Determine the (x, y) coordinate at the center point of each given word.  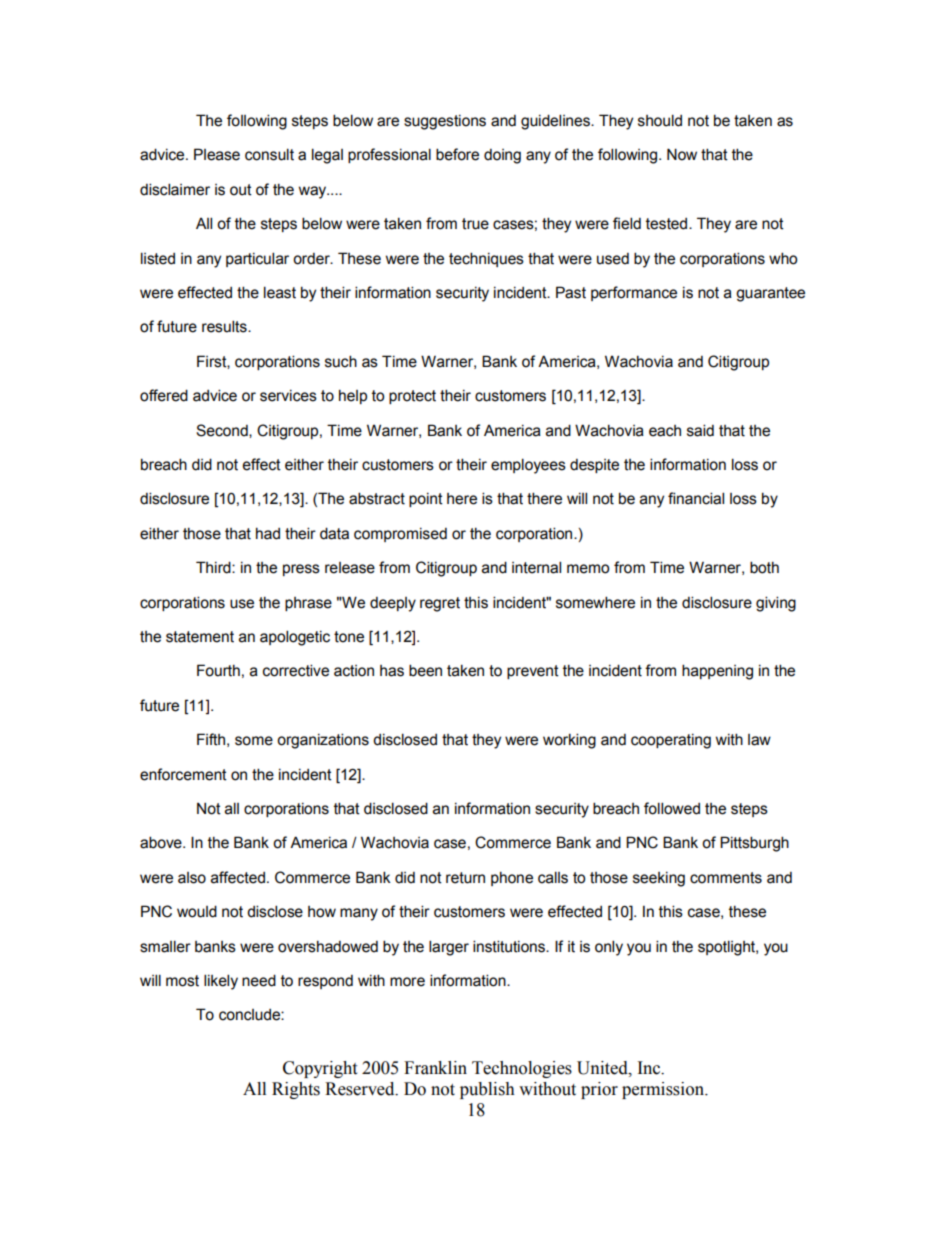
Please (217, 154)
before (457, 154)
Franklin (435, 1068)
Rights (296, 1090)
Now (682, 154)
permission (664, 1090)
